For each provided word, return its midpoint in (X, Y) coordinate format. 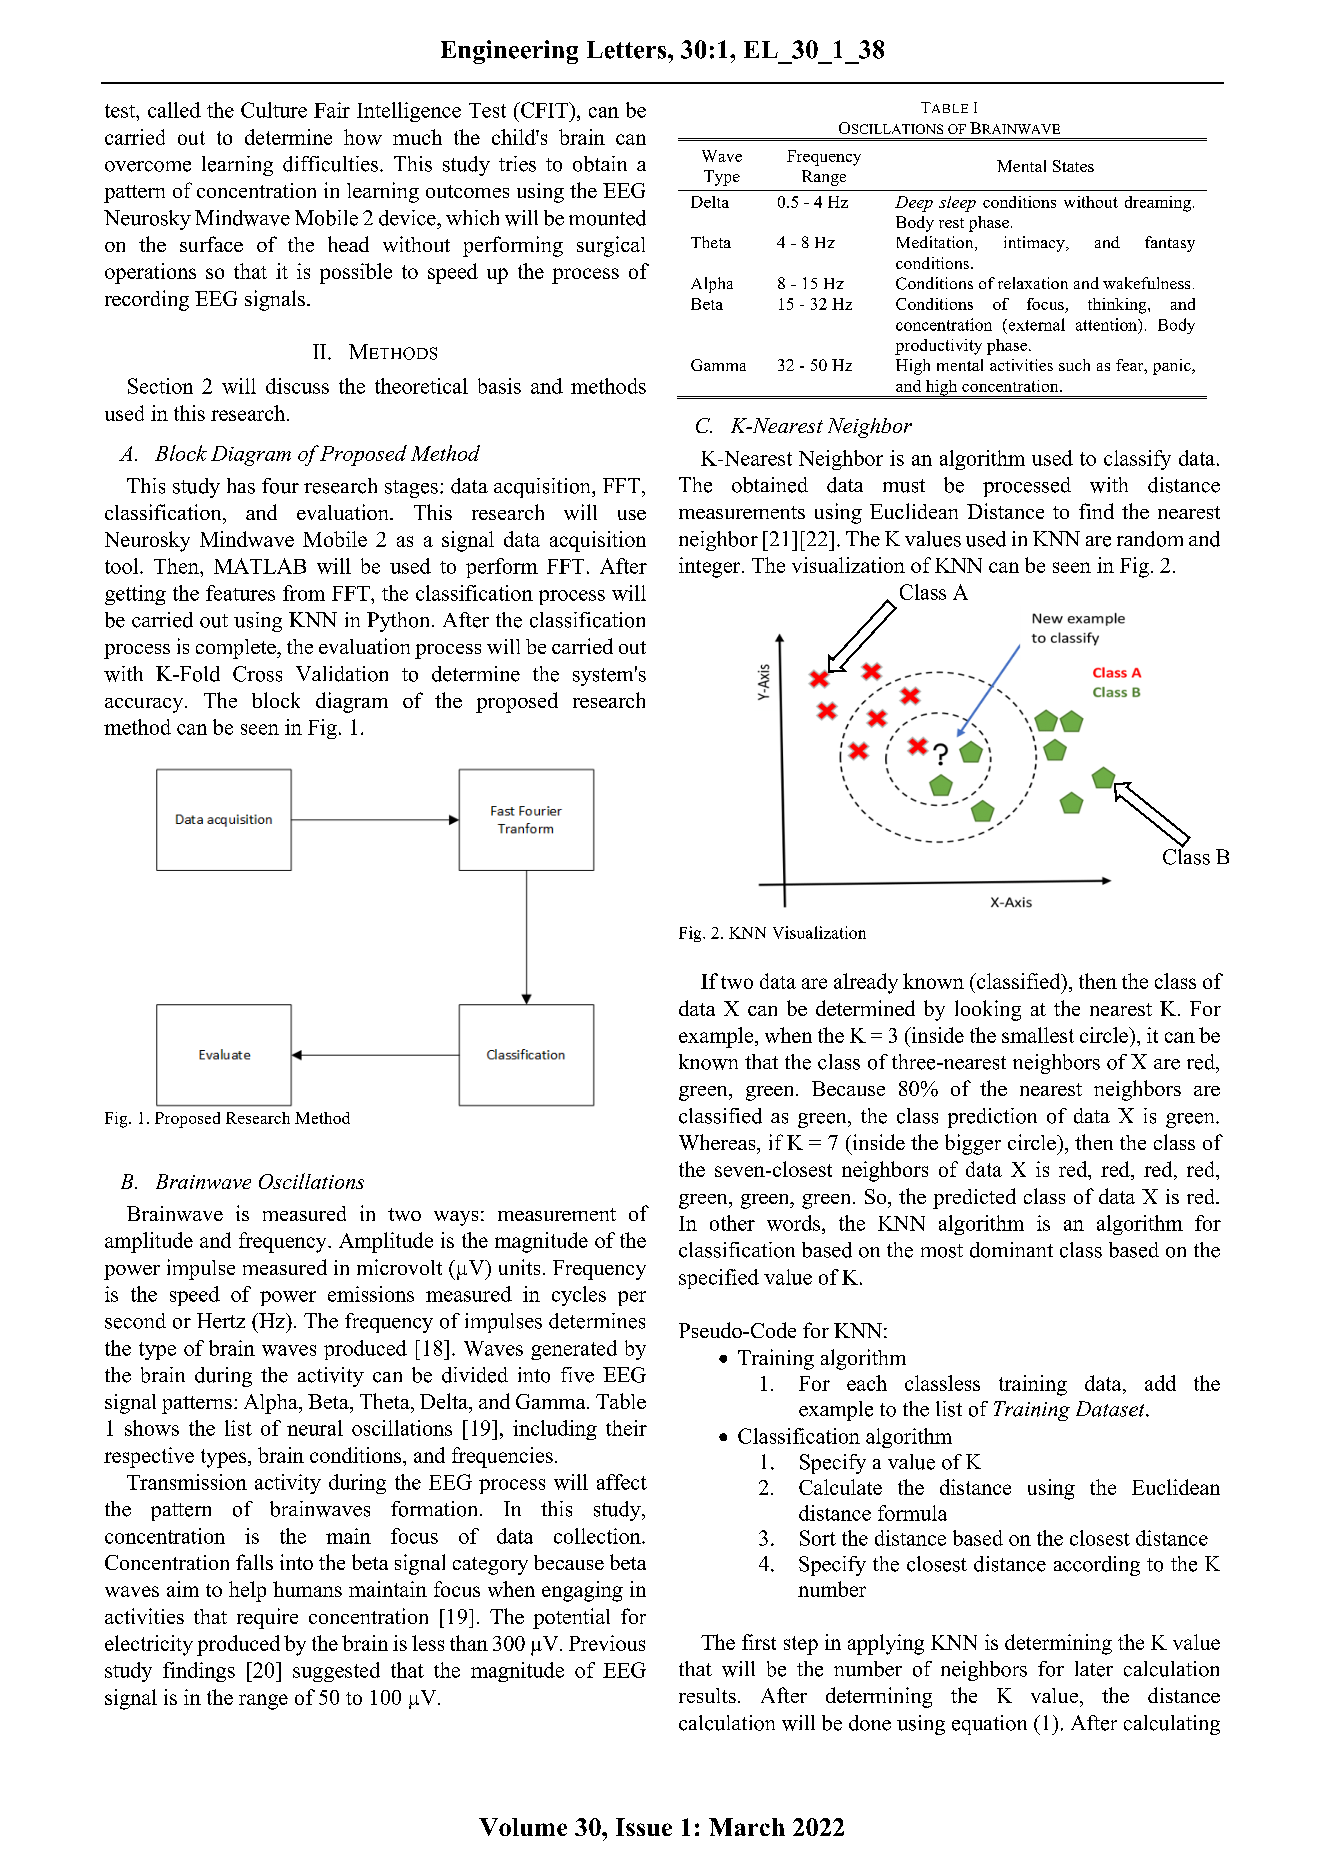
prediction (992, 1118)
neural (315, 1428)
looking (988, 1010)
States (1073, 166)
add (1160, 1383)
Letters (628, 50)
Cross (257, 674)
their (626, 1428)
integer (711, 567)
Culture (274, 110)
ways (456, 1218)
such (1074, 365)
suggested (336, 1672)
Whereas (718, 1142)
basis (499, 386)
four (280, 486)
